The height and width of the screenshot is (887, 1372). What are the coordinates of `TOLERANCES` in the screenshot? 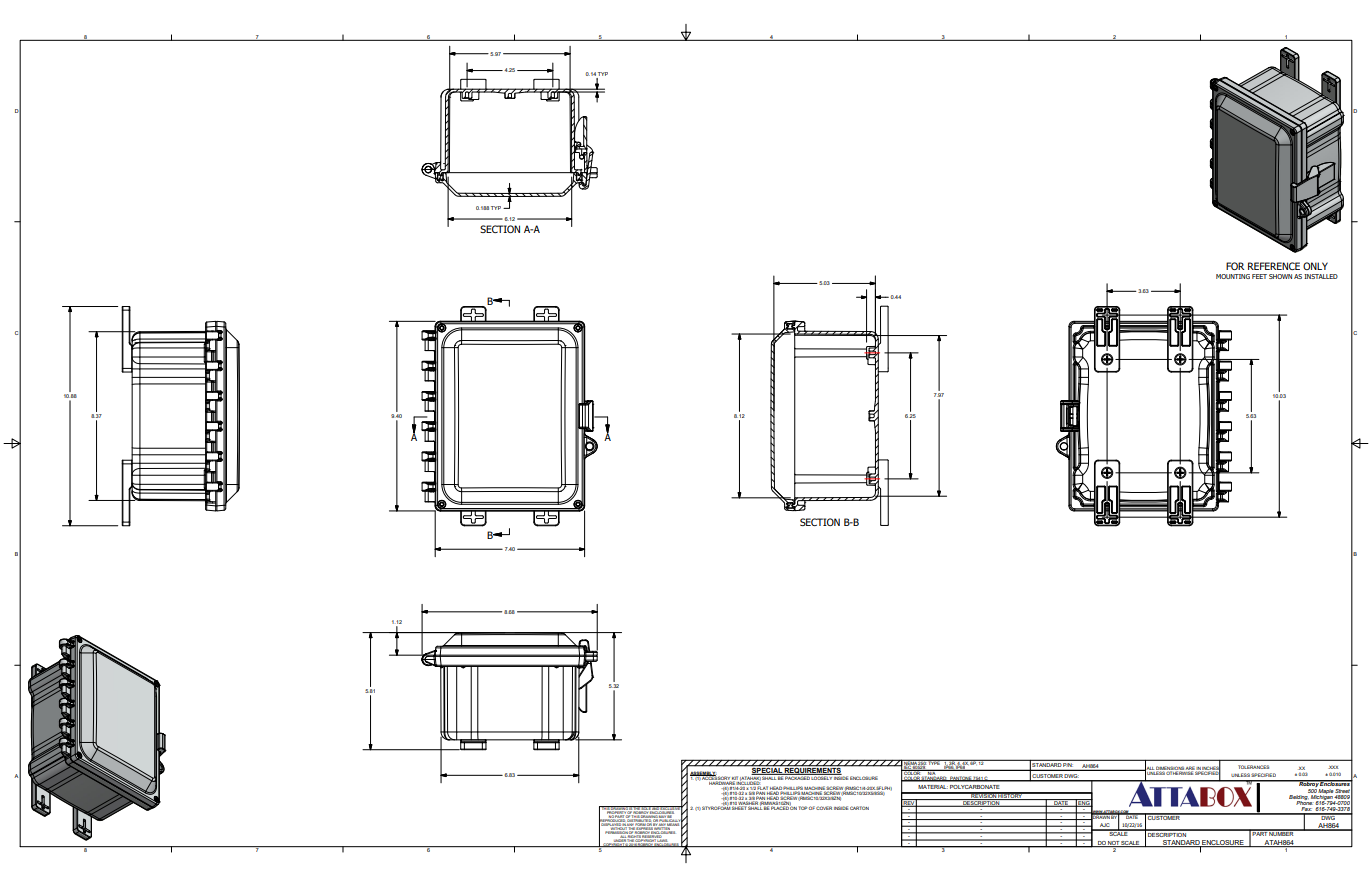 It's located at (1253, 767).
